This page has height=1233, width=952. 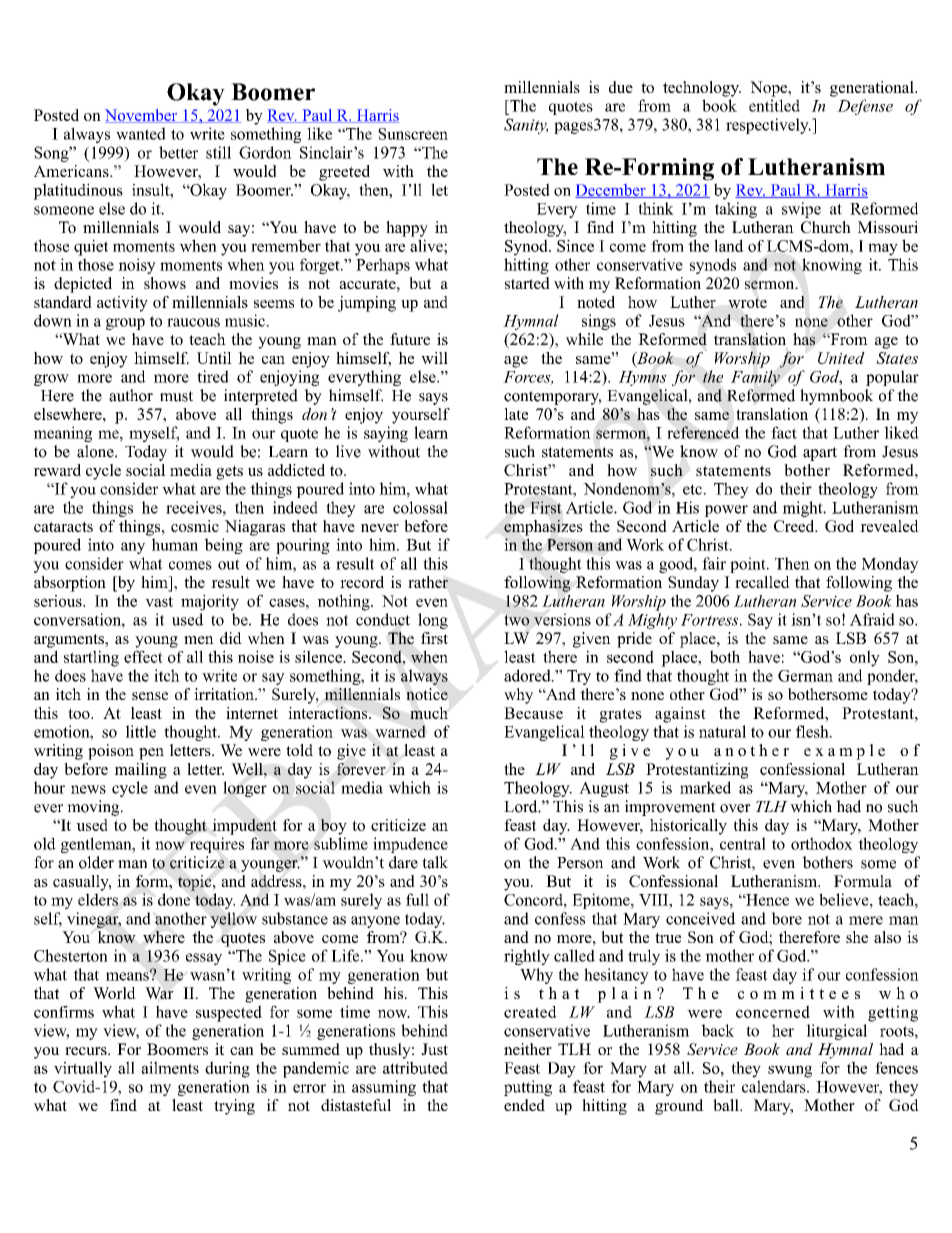 What do you see at coordinates (151, 754) in the page?
I see `pen` at bounding box center [151, 754].
